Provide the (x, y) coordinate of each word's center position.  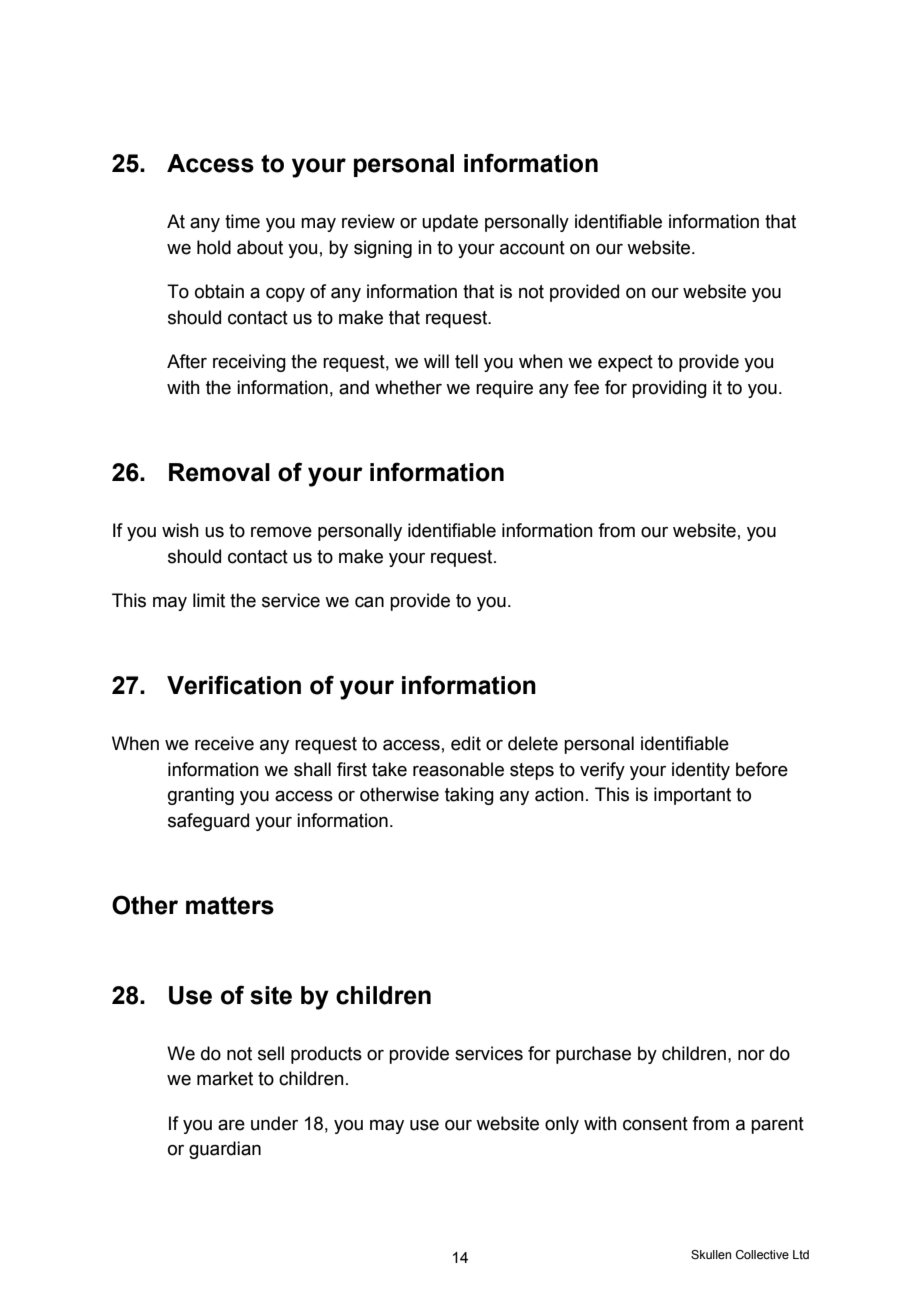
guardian (225, 1150)
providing (669, 389)
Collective (762, 1254)
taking (469, 796)
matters (230, 906)
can (369, 602)
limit (209, 600)
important (692, 796)
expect (625, 363)
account (532, 248)
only (562, 1125)
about (260, 247)
